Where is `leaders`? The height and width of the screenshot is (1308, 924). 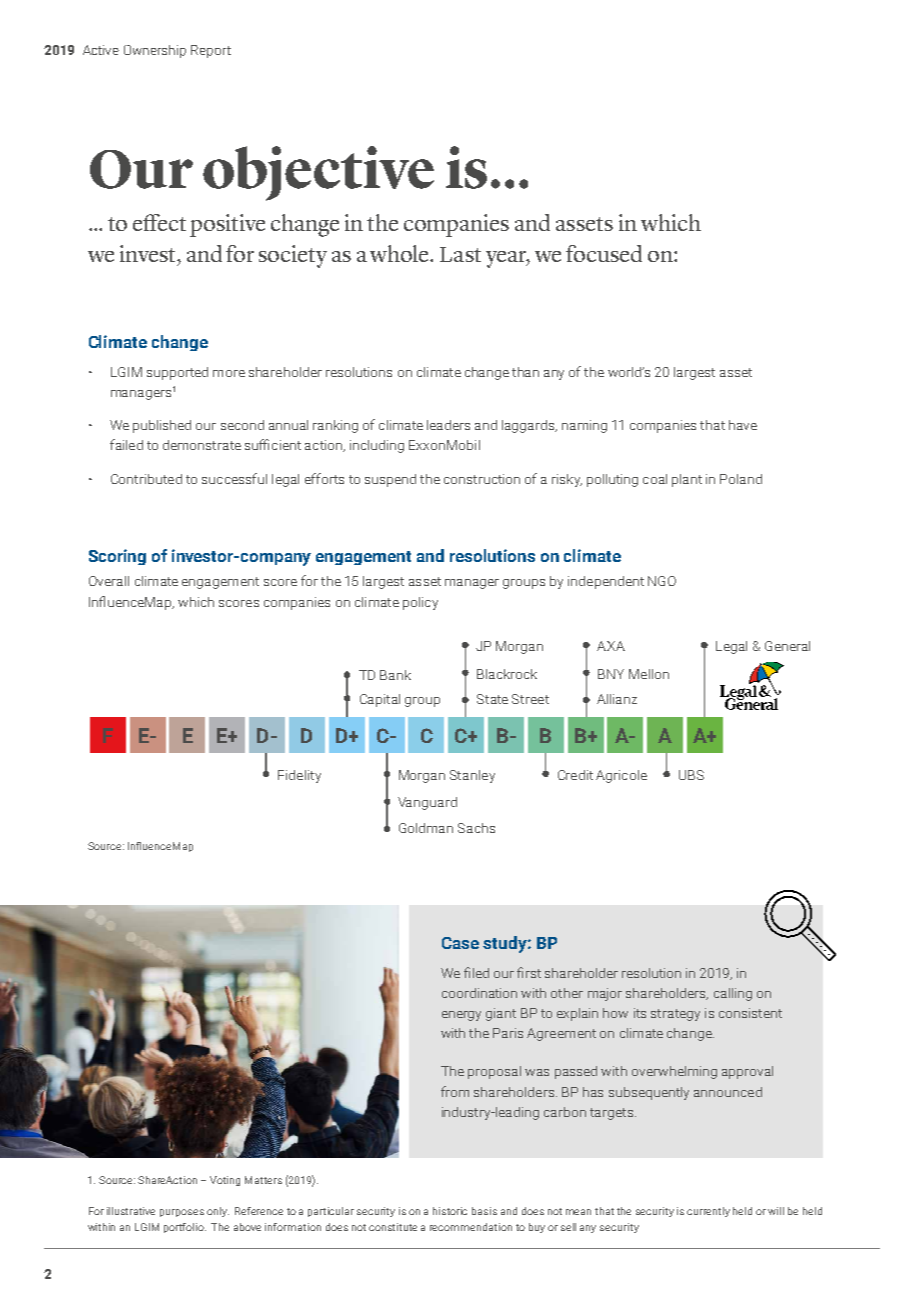
leaders is located at coordinates (448, 425).
